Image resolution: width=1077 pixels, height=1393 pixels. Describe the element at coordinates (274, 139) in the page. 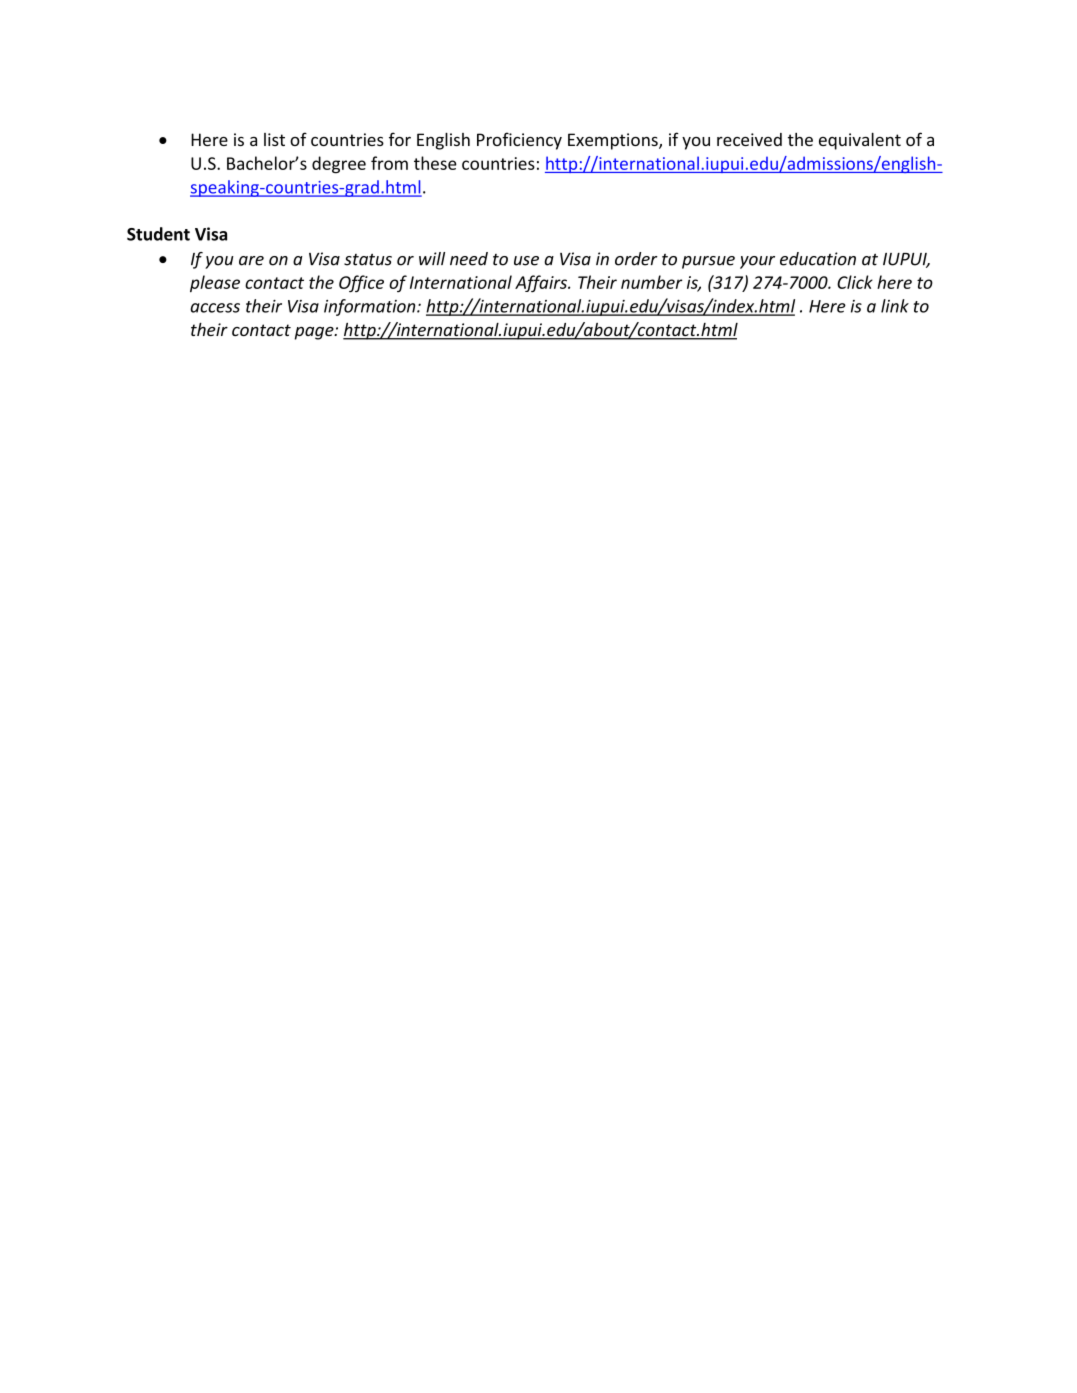

I see `list` at that location.
